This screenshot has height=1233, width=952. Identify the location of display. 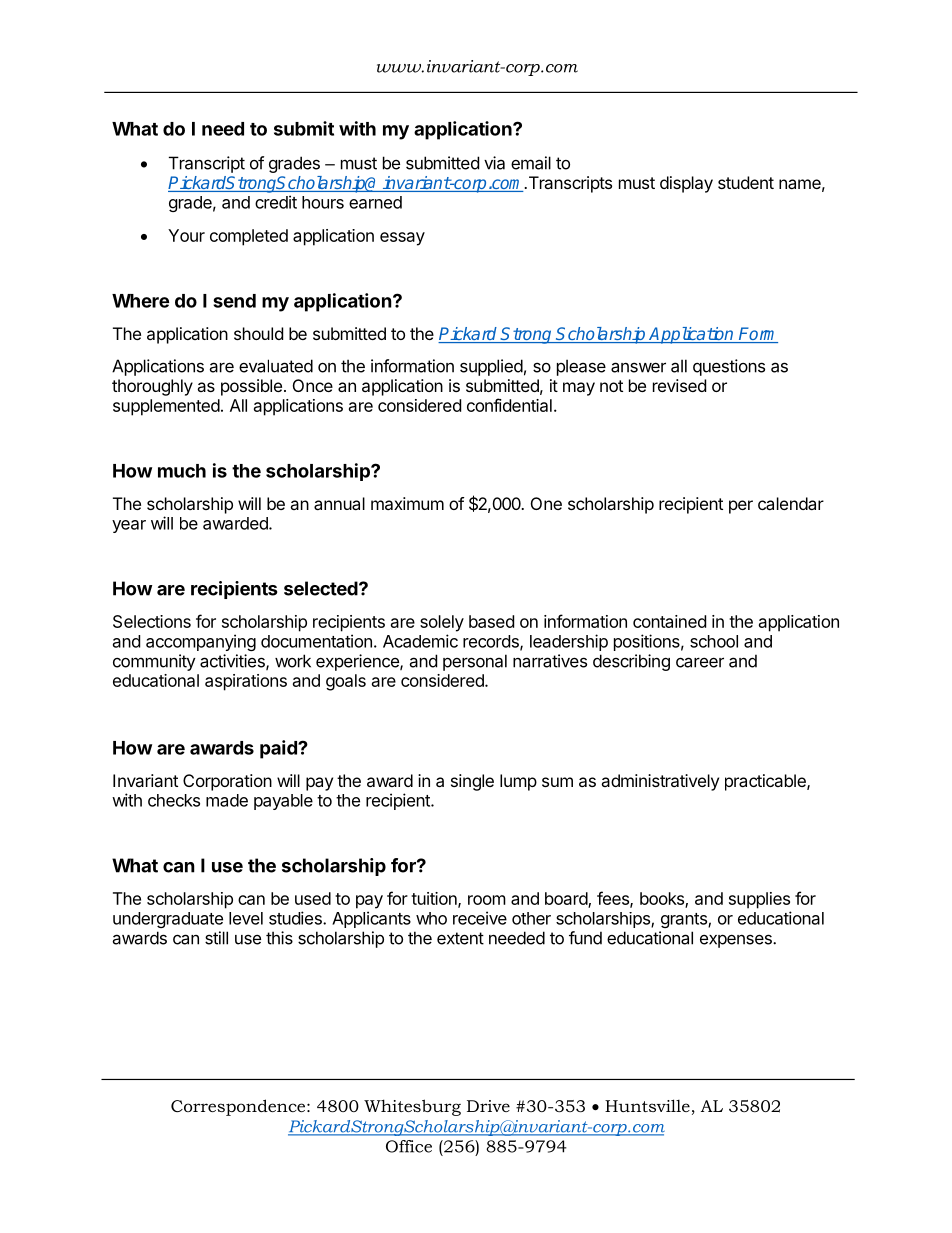
(686, 184).
